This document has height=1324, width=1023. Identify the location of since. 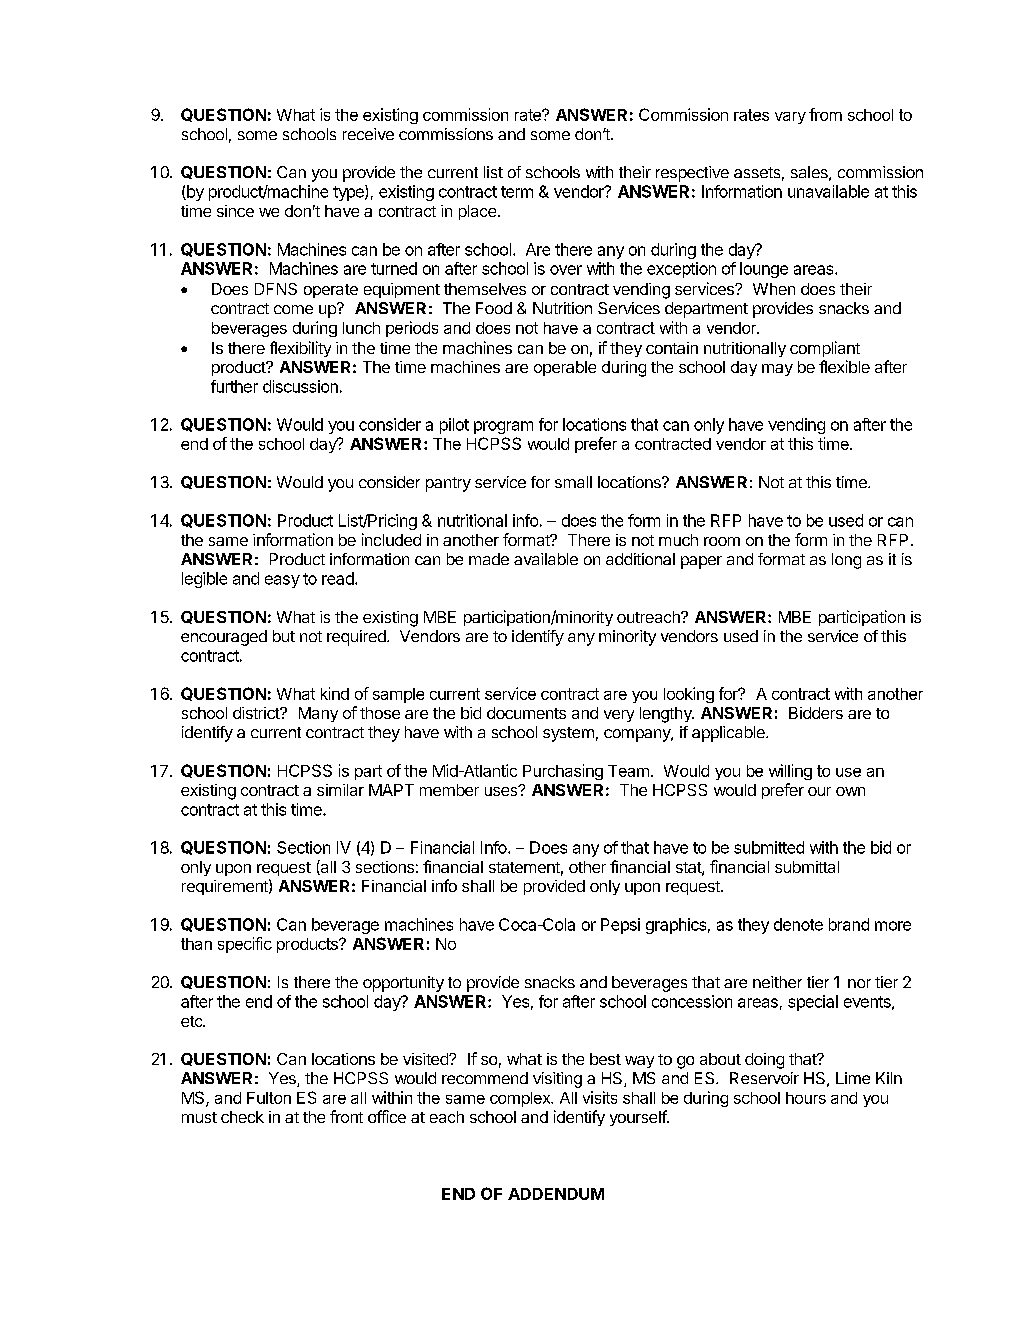
(235, 211).
